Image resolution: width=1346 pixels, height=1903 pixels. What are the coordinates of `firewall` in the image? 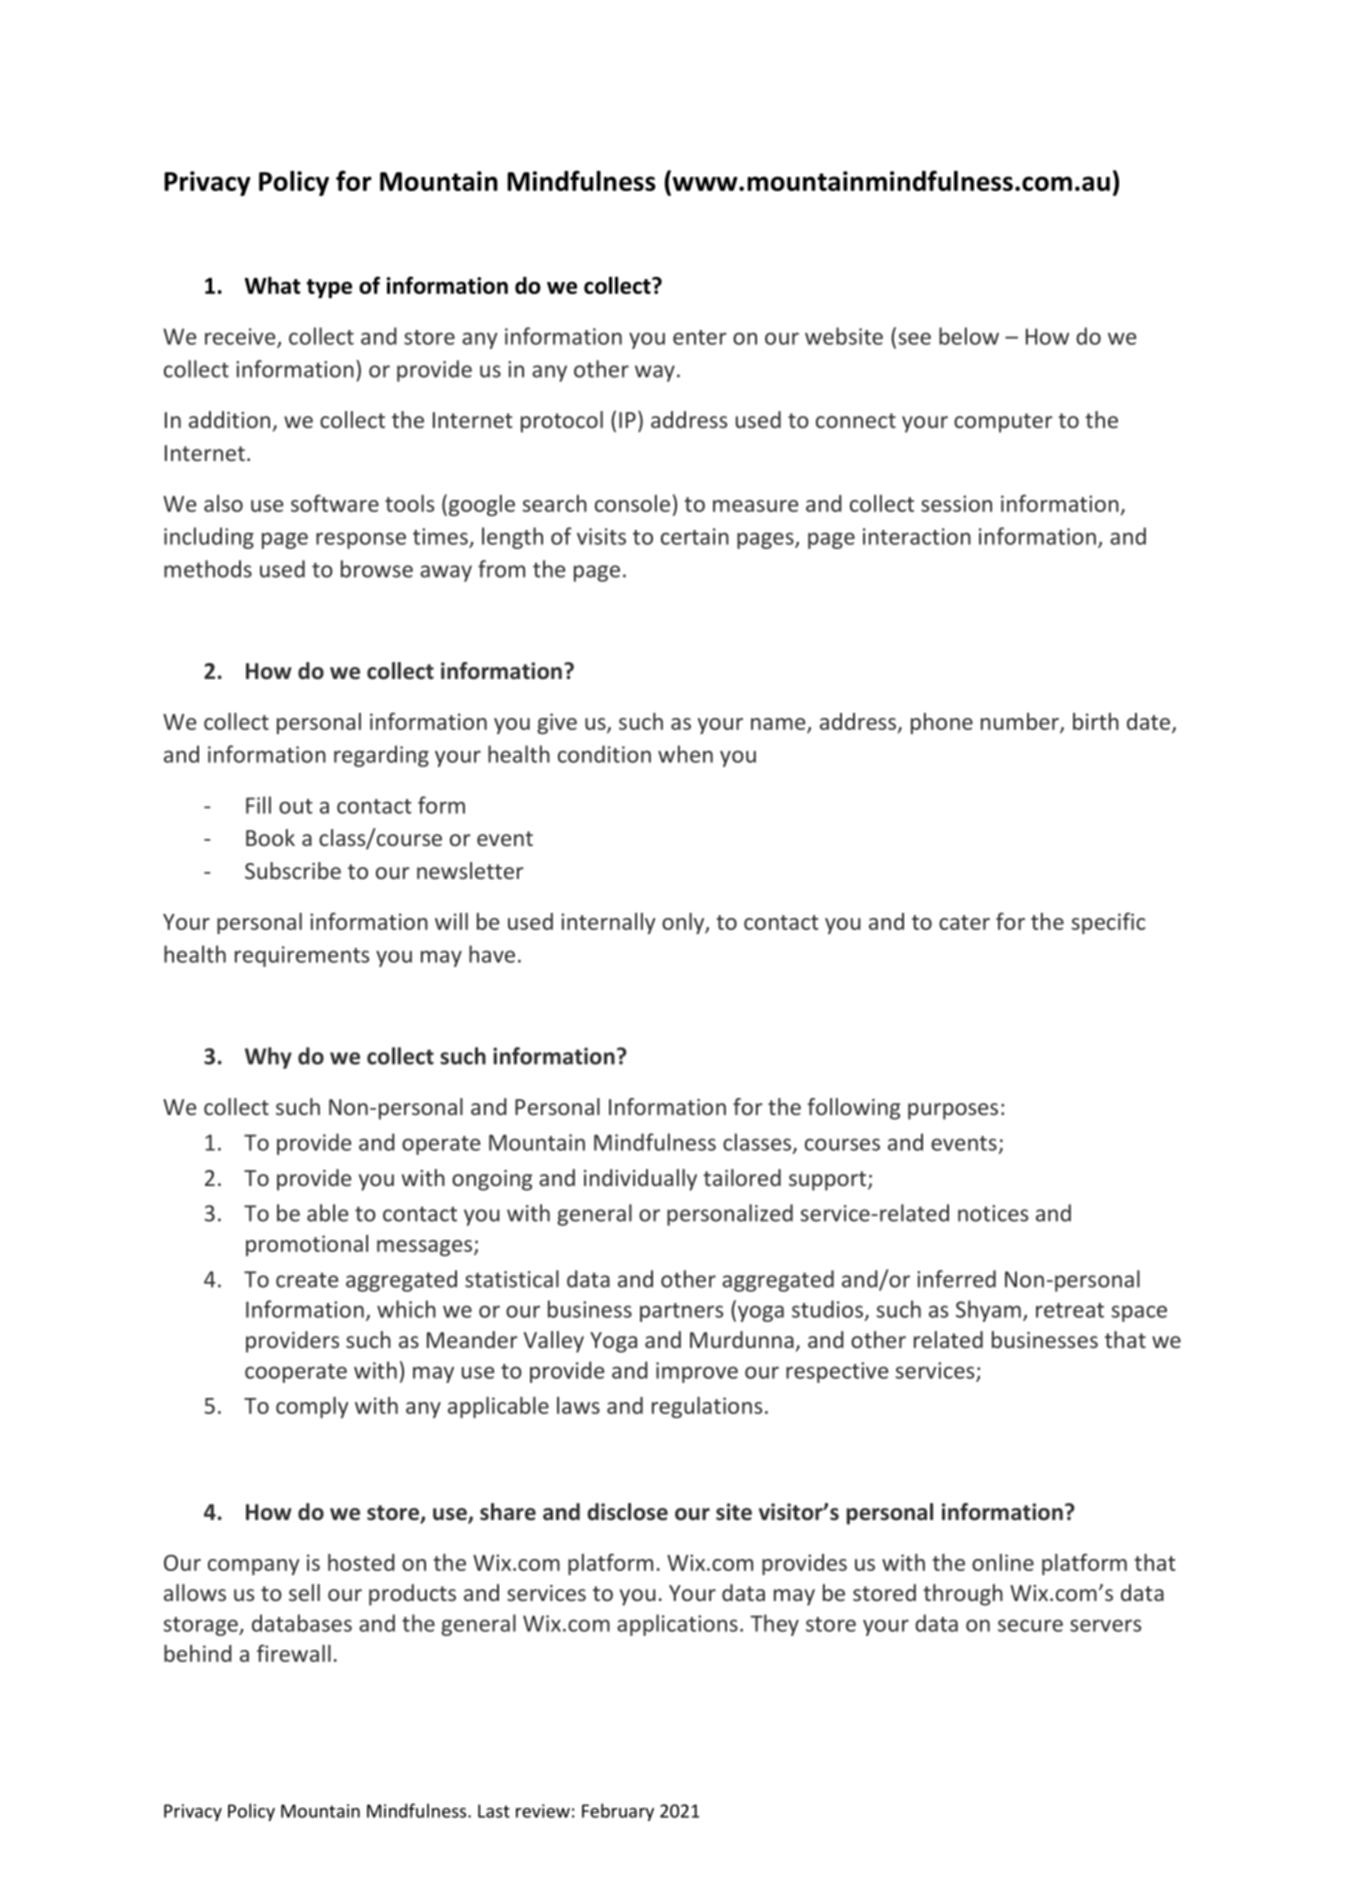 It's located at (294, 1653).
